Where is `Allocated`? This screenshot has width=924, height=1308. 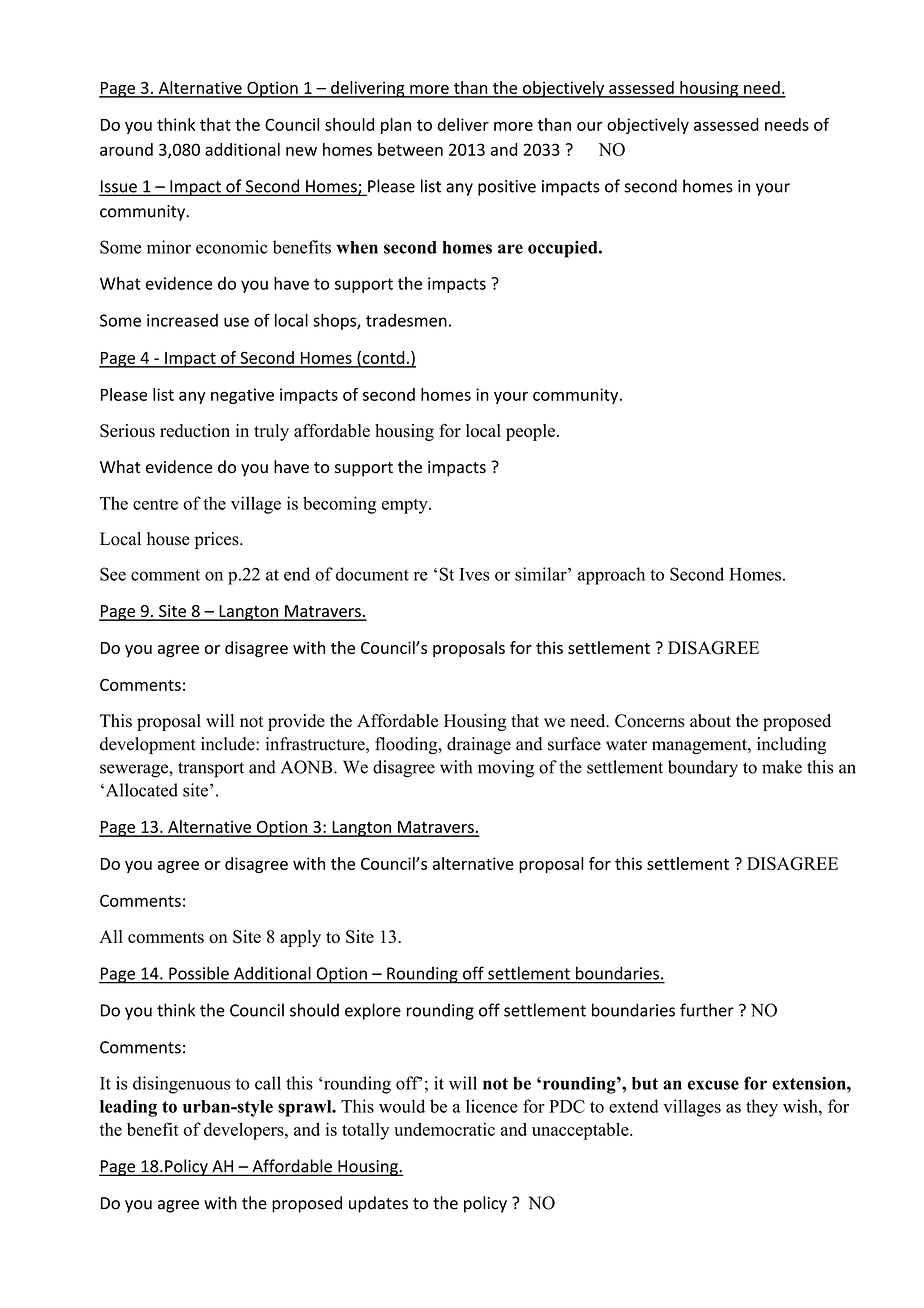
Allocated is located at coordinates (140, 790).
